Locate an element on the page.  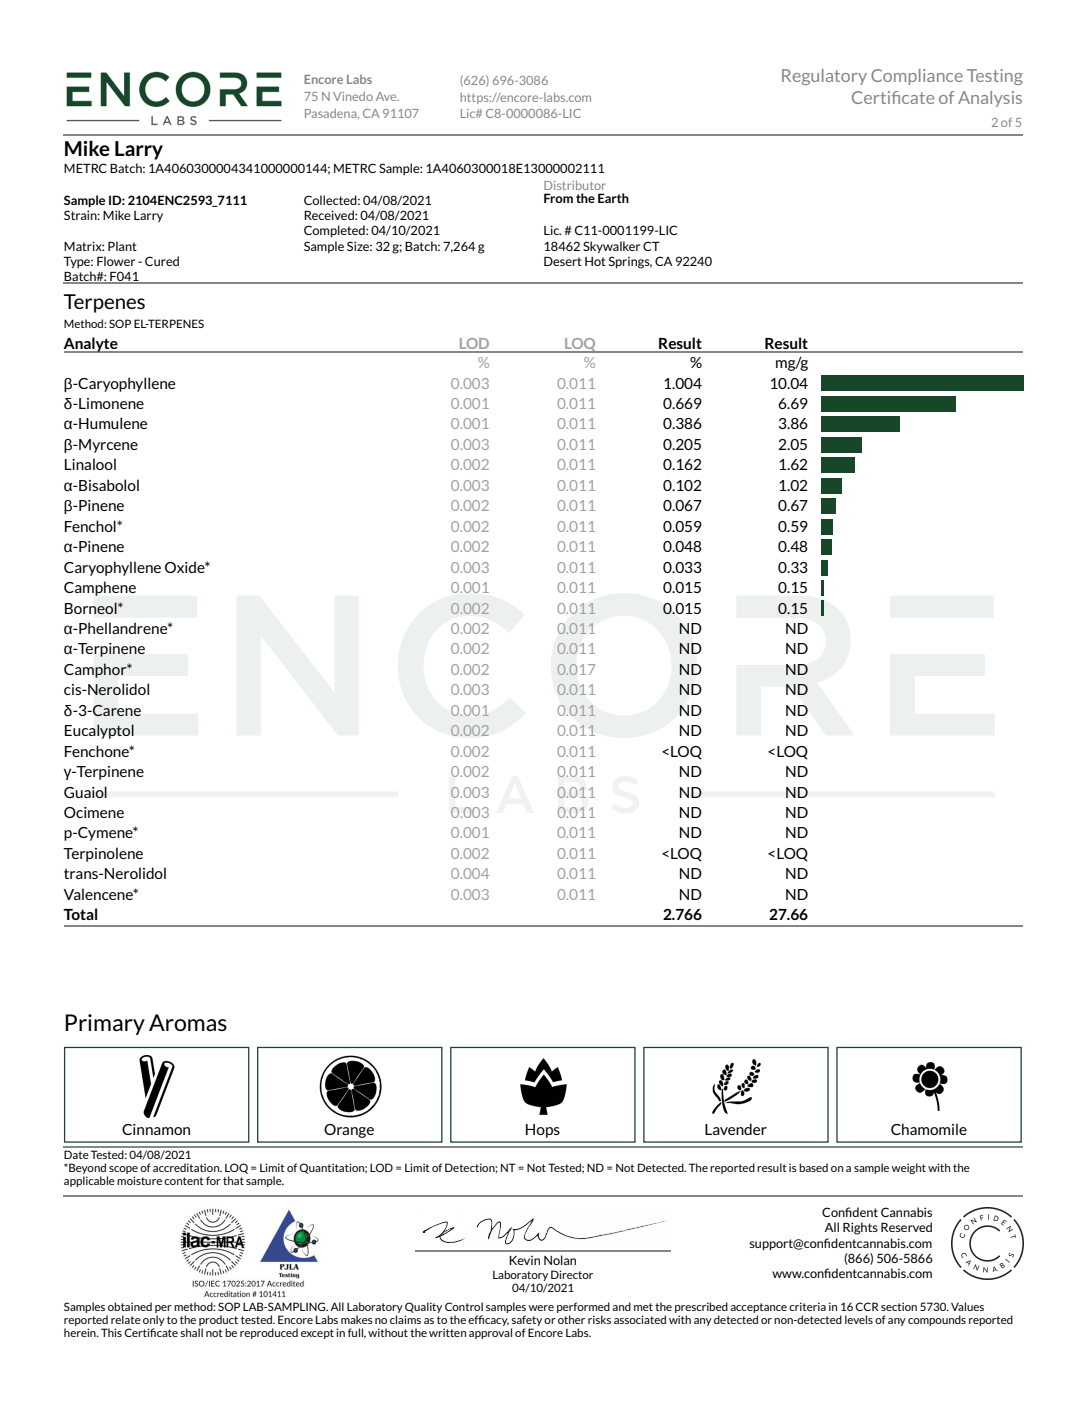
Eucalyptol is located at coordinates (99, 731).
